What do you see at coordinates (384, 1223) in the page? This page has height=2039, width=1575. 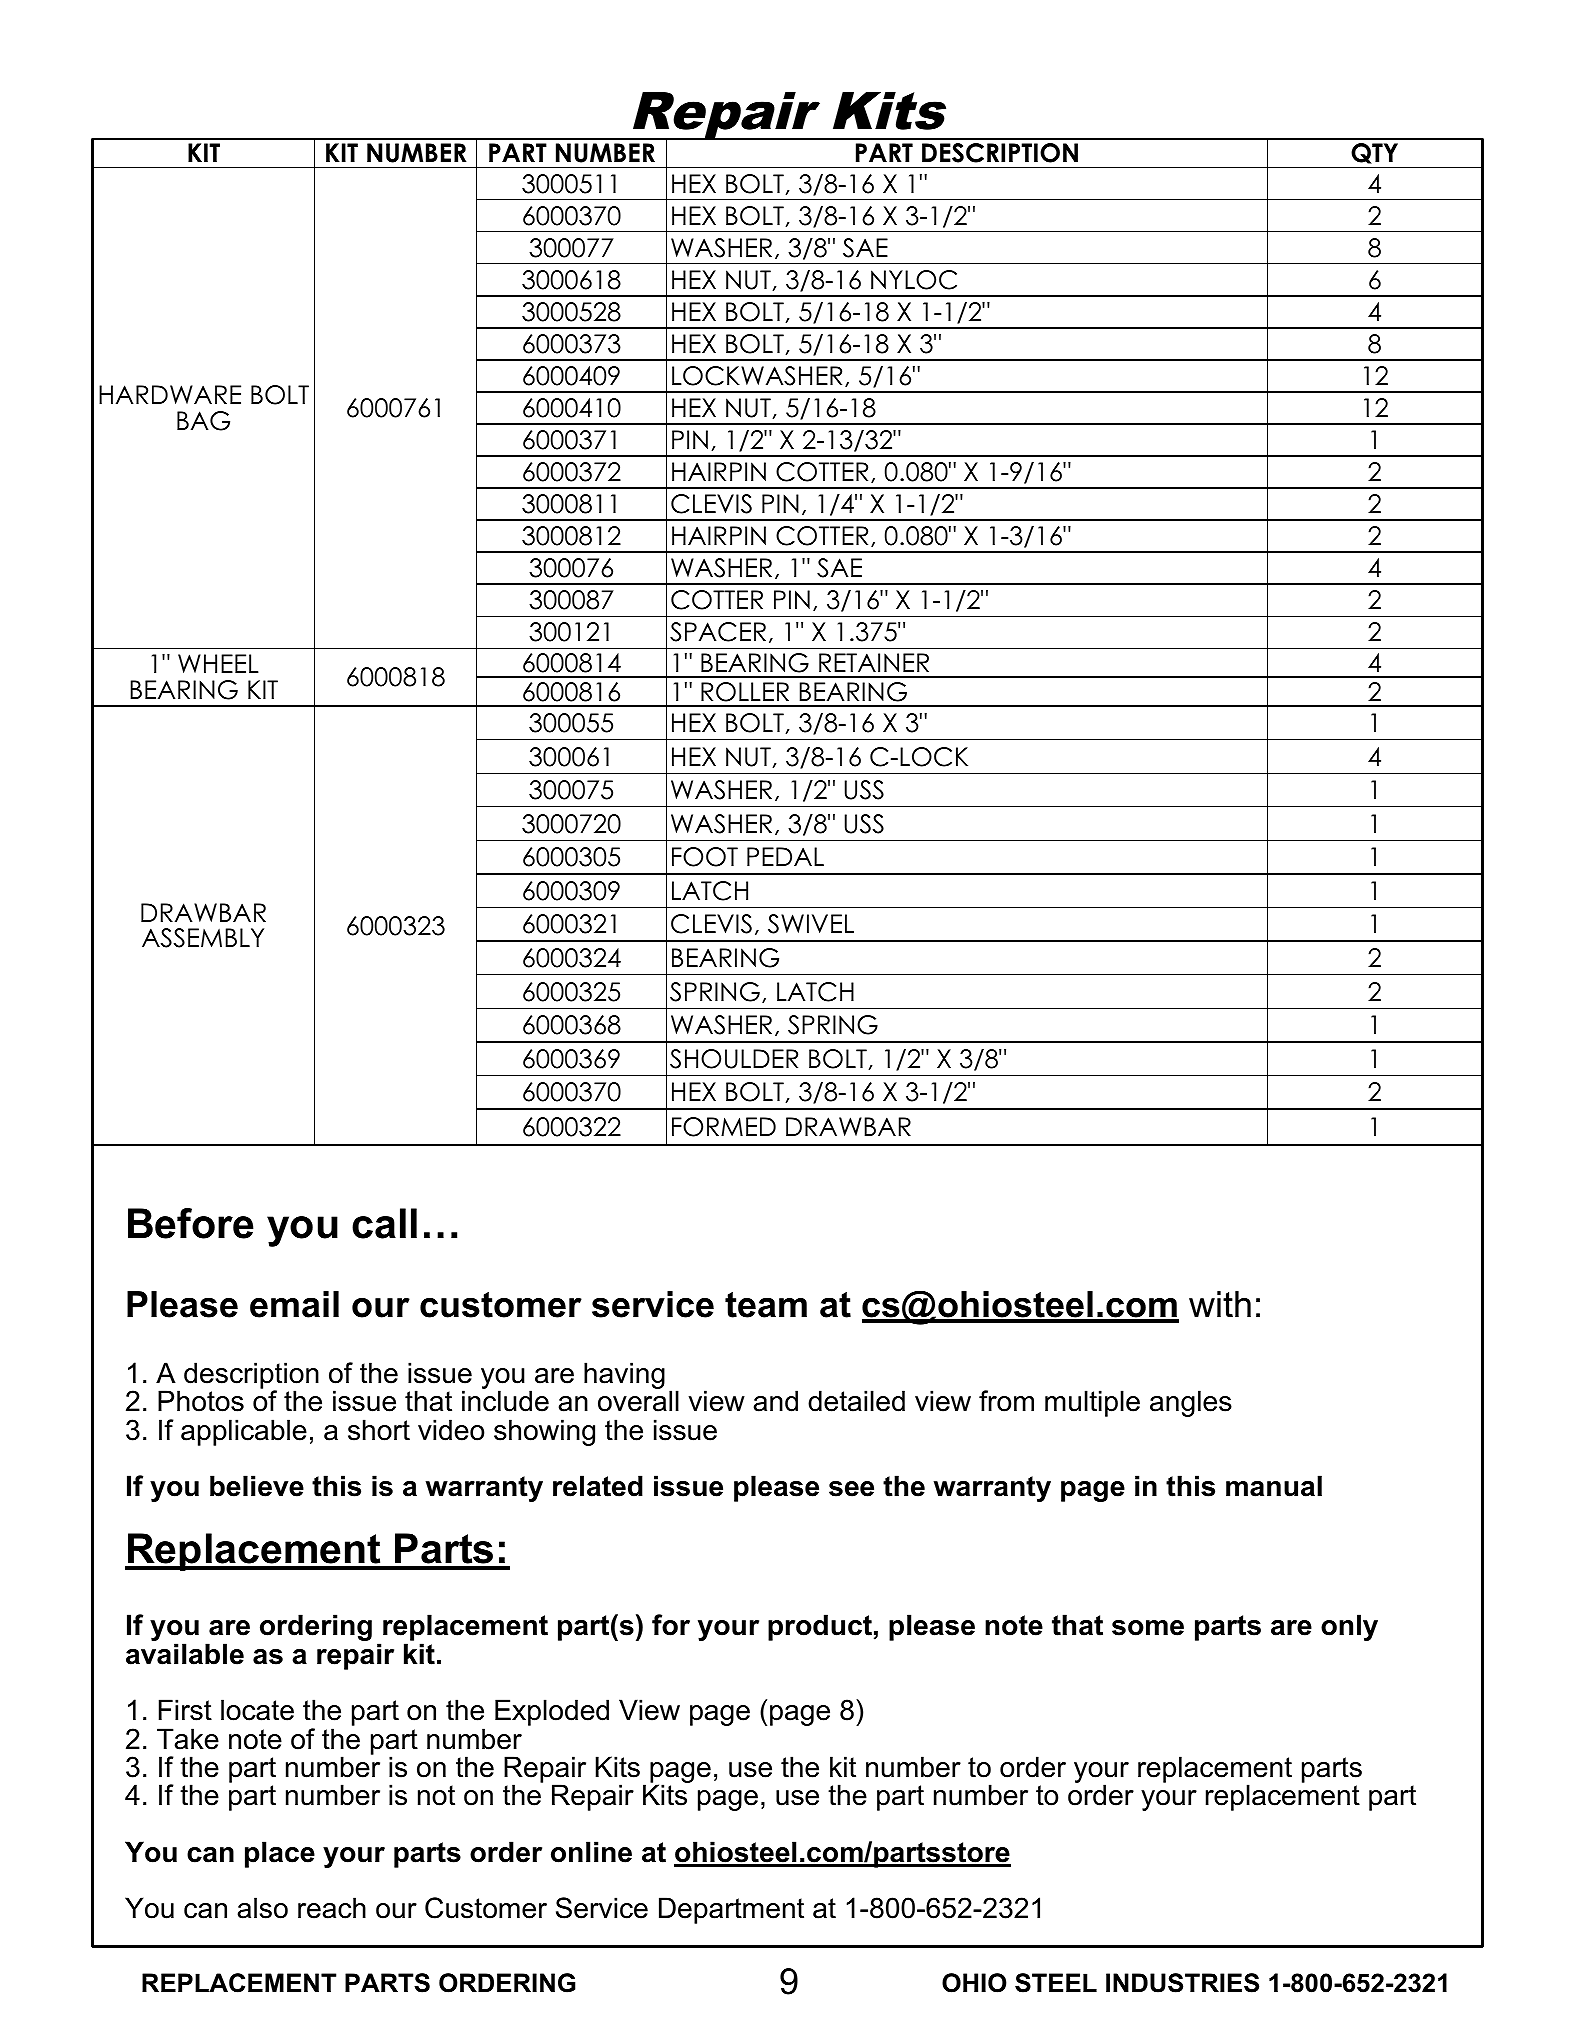 I see `call` at bounding box center [384, 1223].
